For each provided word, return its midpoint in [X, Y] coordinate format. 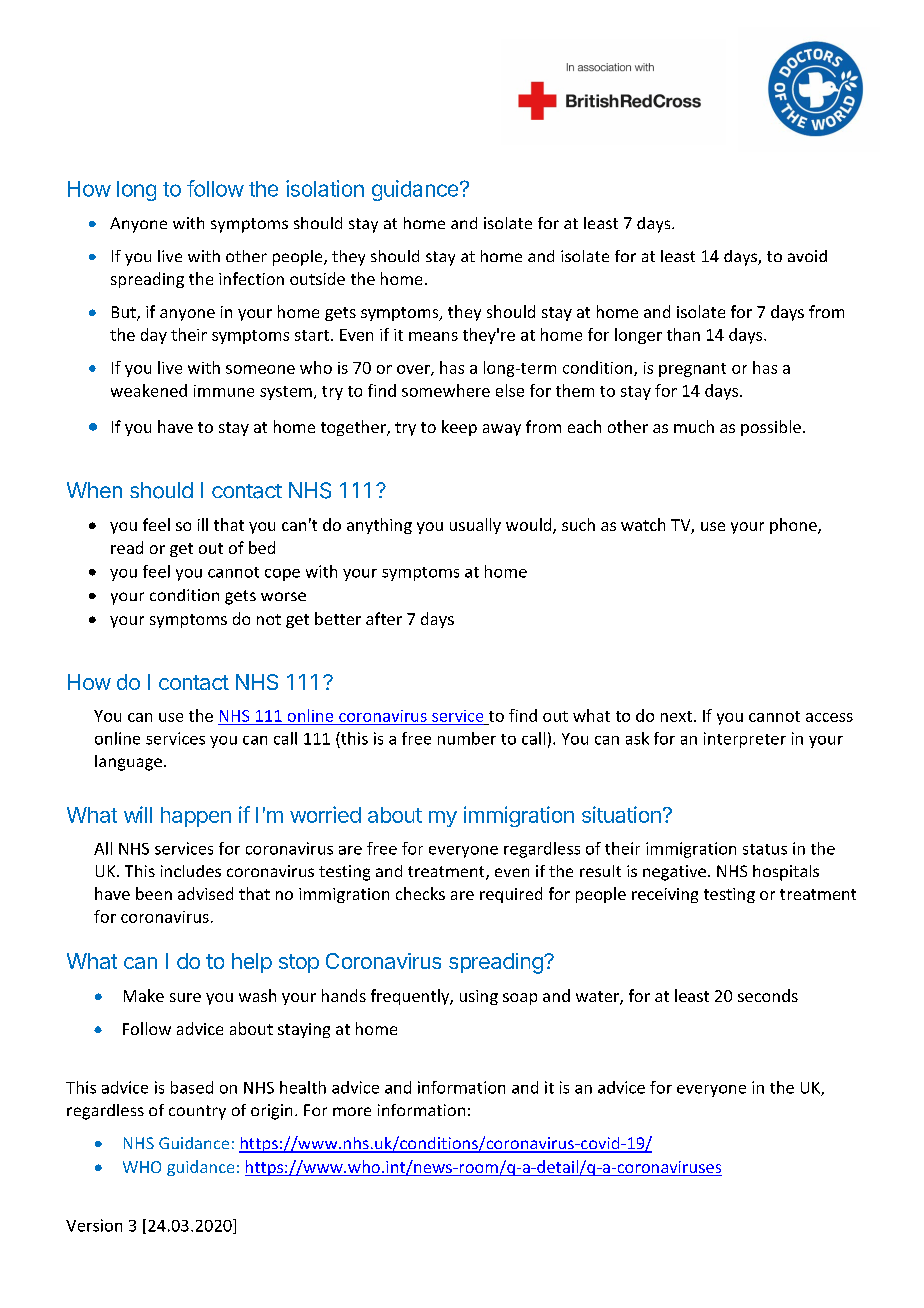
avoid [807, 256]
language [128, 763]
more [352, 1111]
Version [94, 1225]
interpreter [745, 740]
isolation [325, 188]
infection [251, 278]
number [467, 738]
